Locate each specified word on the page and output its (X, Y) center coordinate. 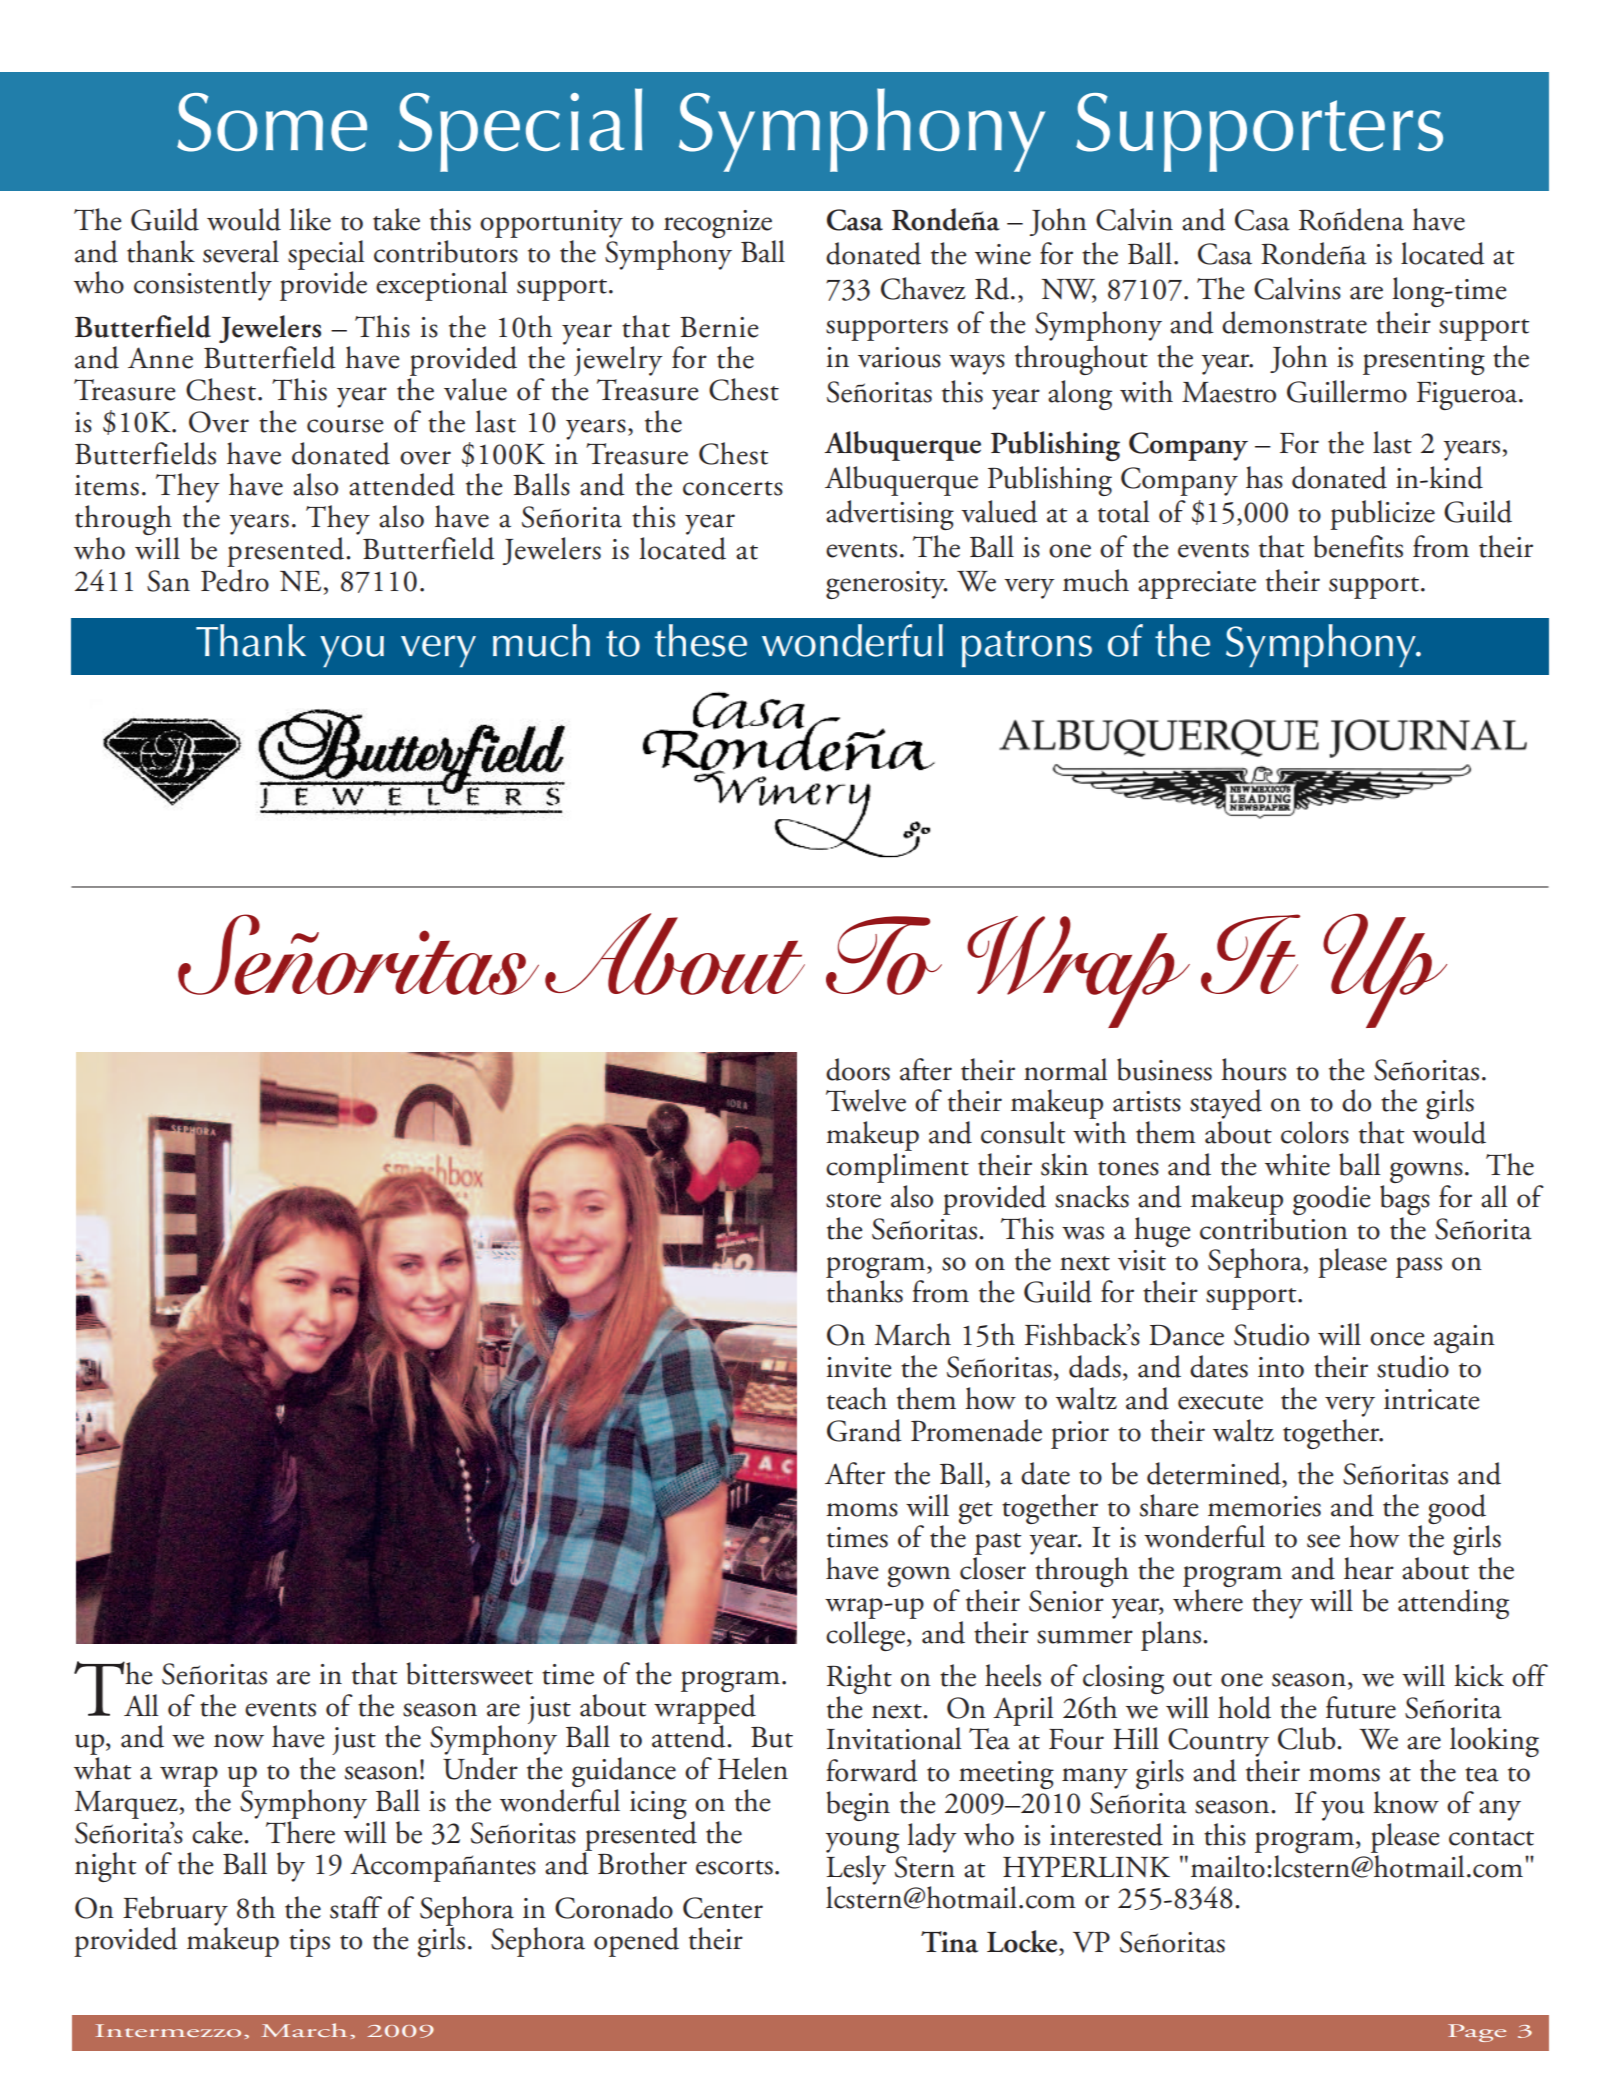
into (1281, 1367)
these (701, 640)
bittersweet (469, 1673)
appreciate (1197, 585)
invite (859, 1367)
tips (309, 1943)
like (310, 219)
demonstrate (1294, 322)
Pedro (235, 579)
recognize (718, 224)
